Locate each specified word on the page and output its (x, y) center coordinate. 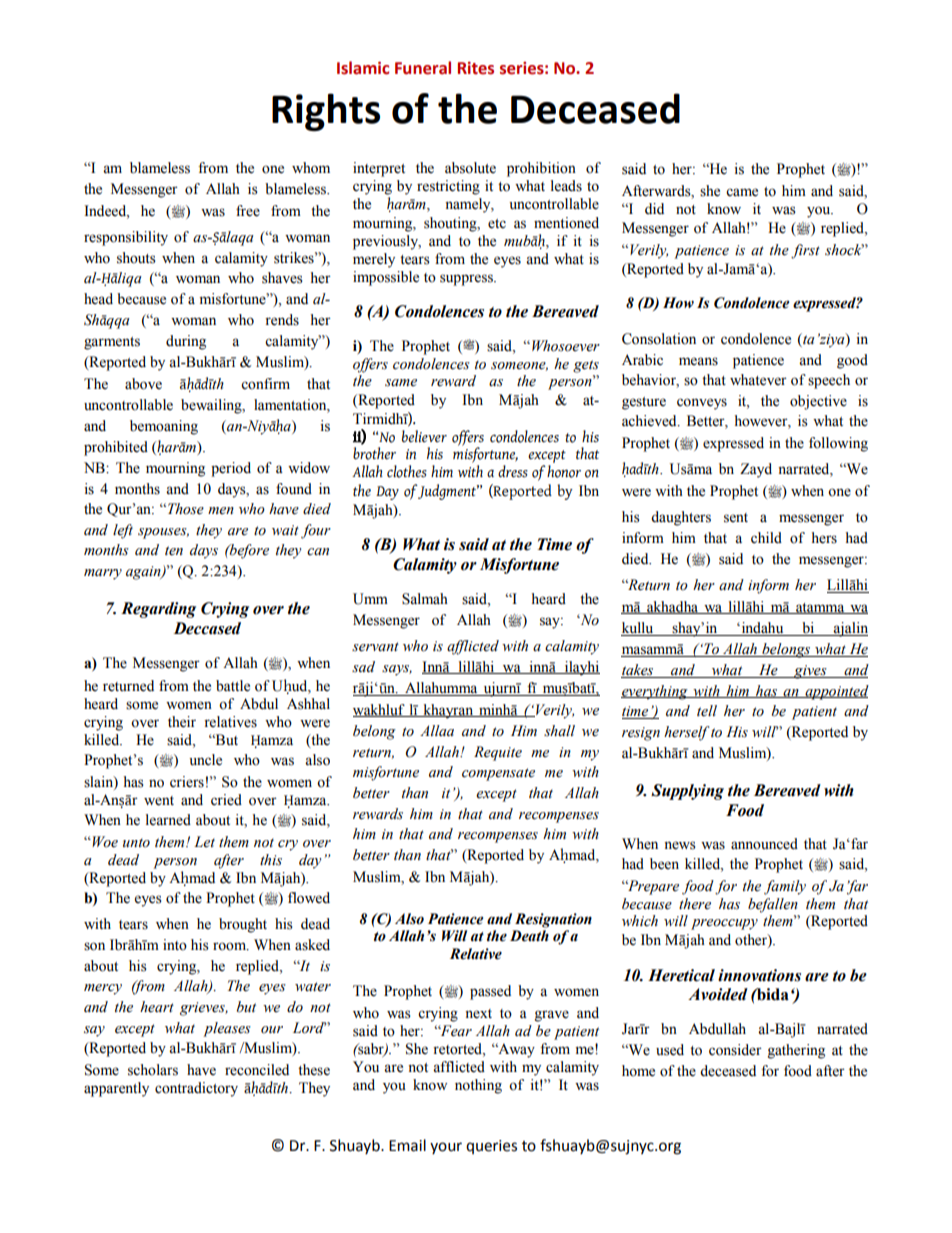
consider (735, 1050)
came (742, 192)
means (698, 361)
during (186, 342)
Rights (326, 112)
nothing (478, 1086)
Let (204, 842)
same (401, 383)
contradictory (196, 1089)
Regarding (158, 610)
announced (764, 844)
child (766, 538)
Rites (476, 68)
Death (529, 936)
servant (375, 647)
